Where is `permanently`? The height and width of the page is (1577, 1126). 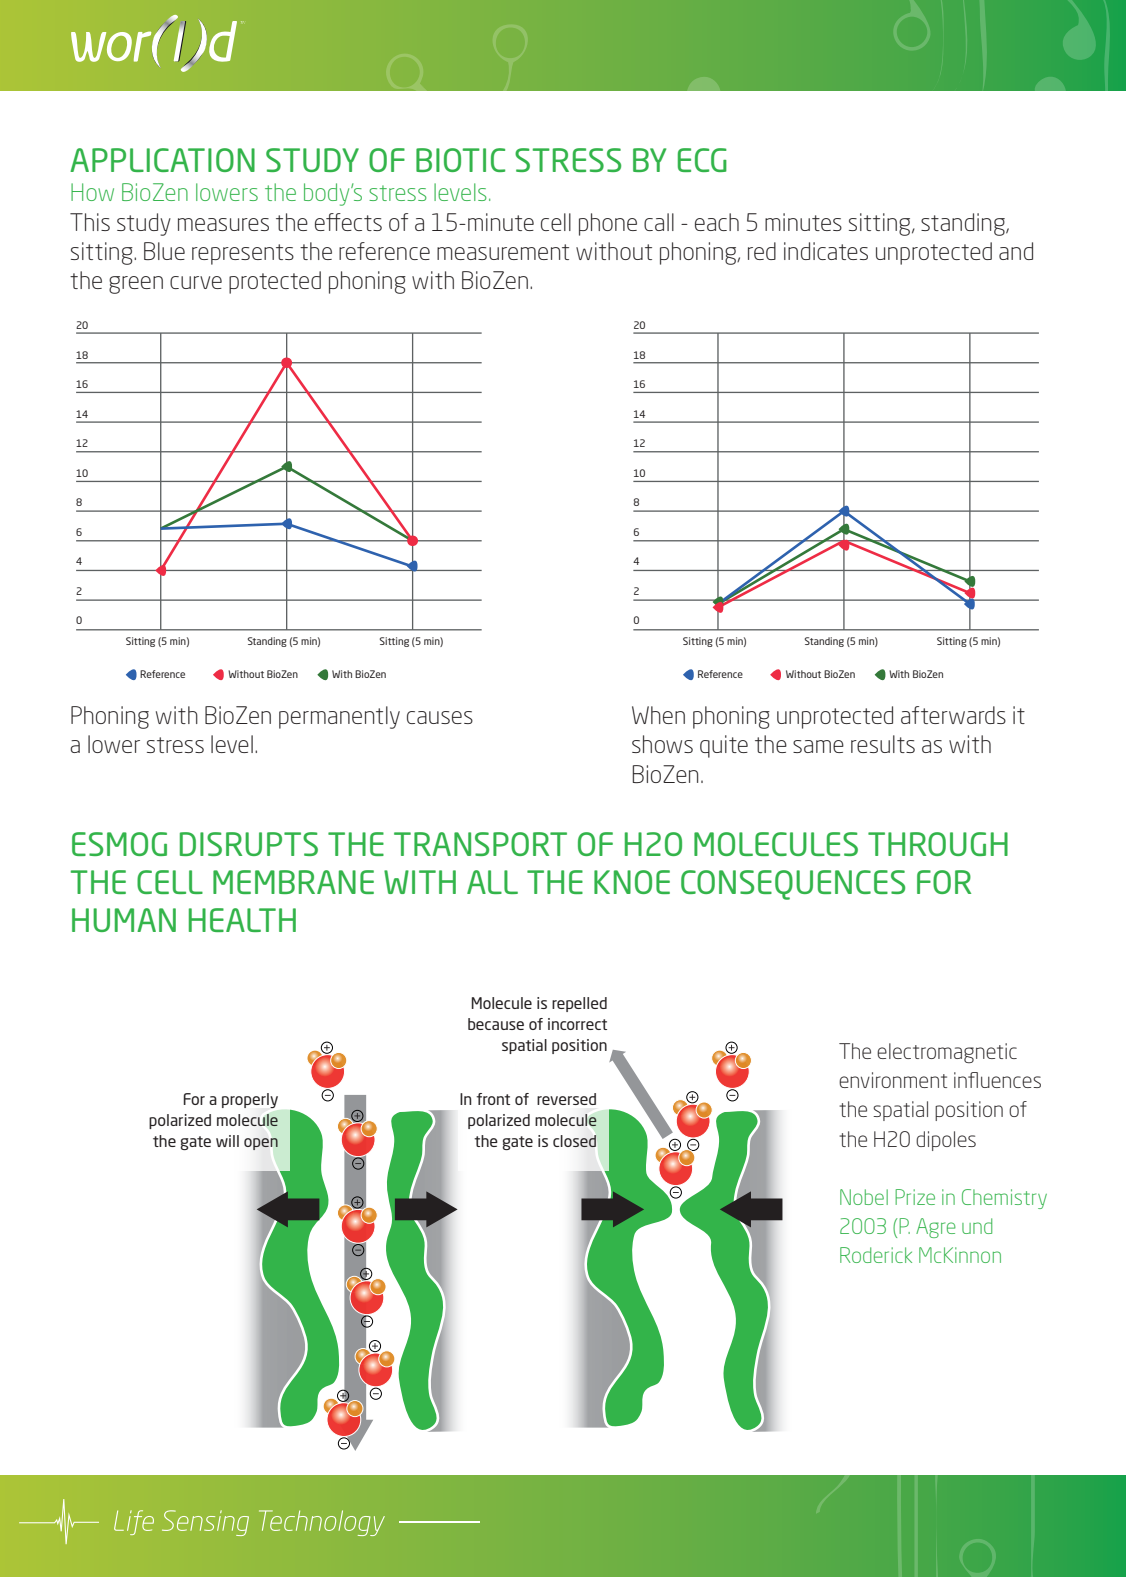
permanently is located at coordinates (339, 717).
